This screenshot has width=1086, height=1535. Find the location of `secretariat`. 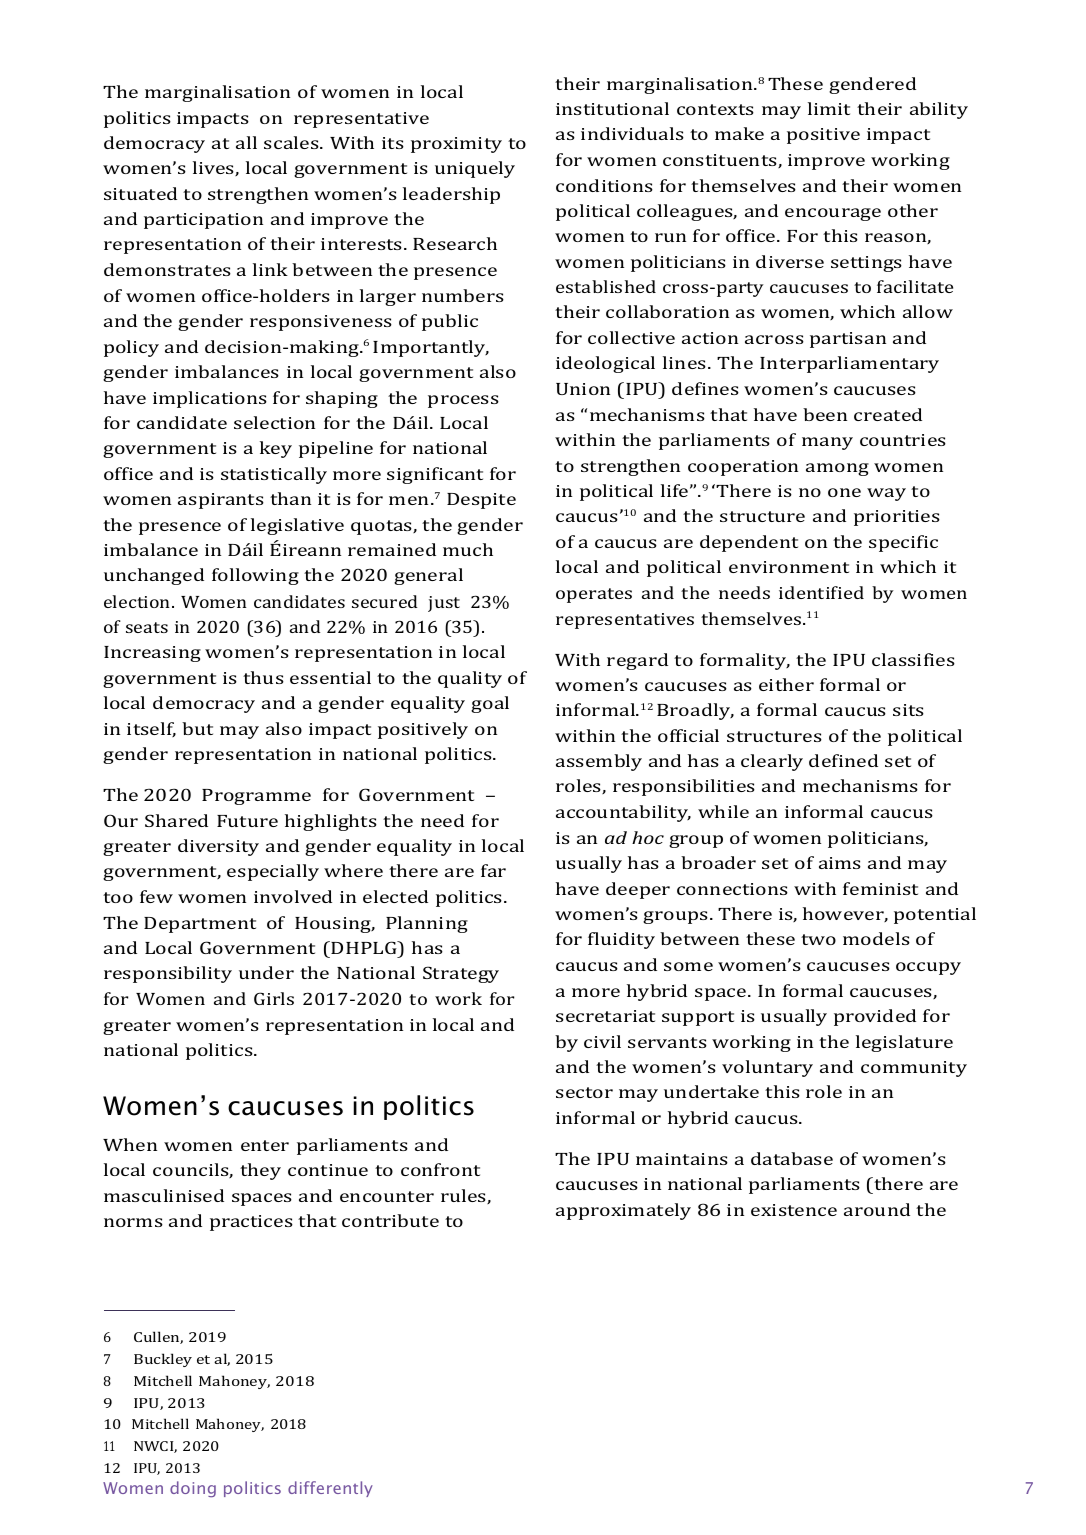

secretariat is located at coordinates (605, 1016).
